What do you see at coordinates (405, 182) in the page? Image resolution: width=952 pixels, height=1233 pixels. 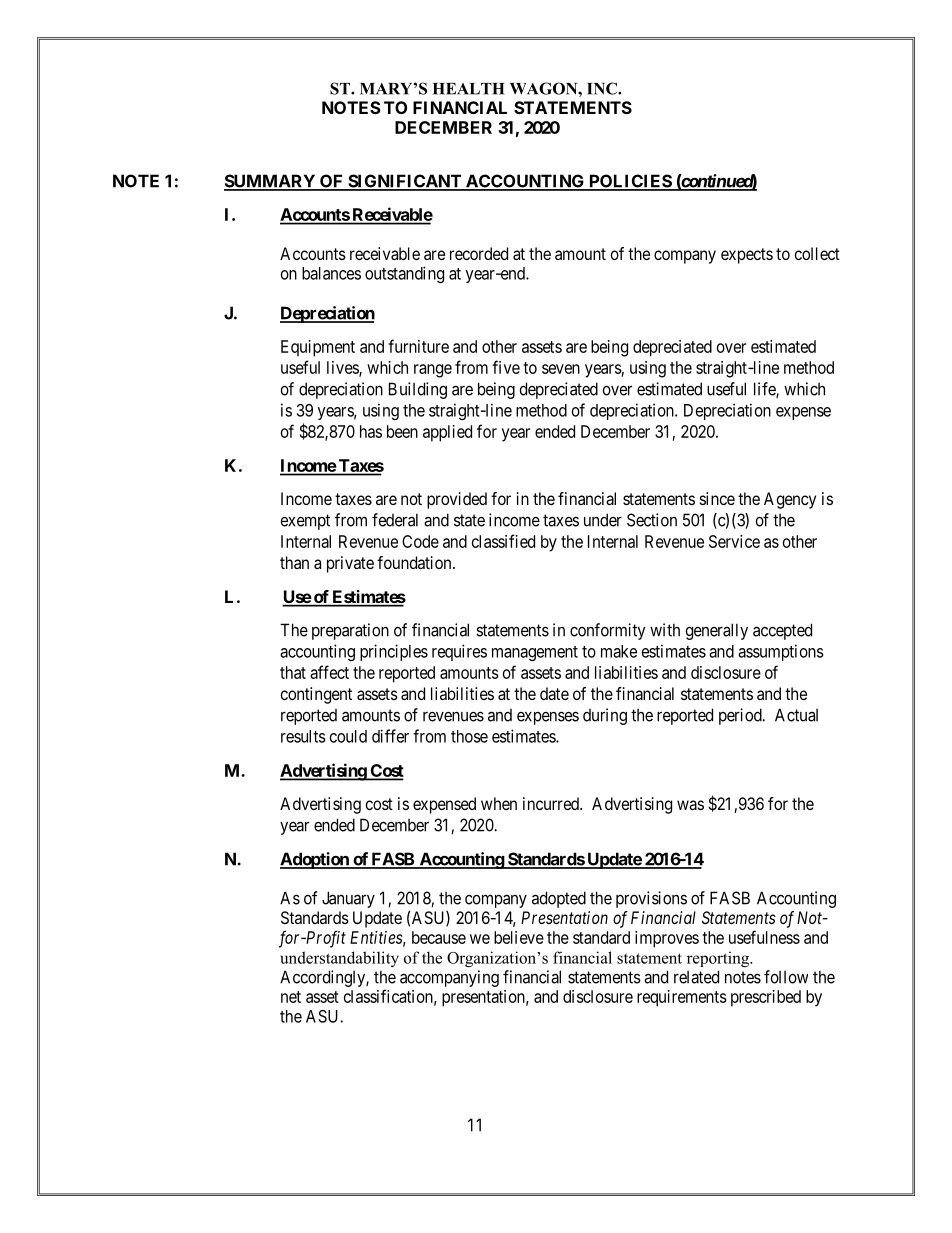 I see `SIGNIFICANT` at bounding box center [405, 182].
